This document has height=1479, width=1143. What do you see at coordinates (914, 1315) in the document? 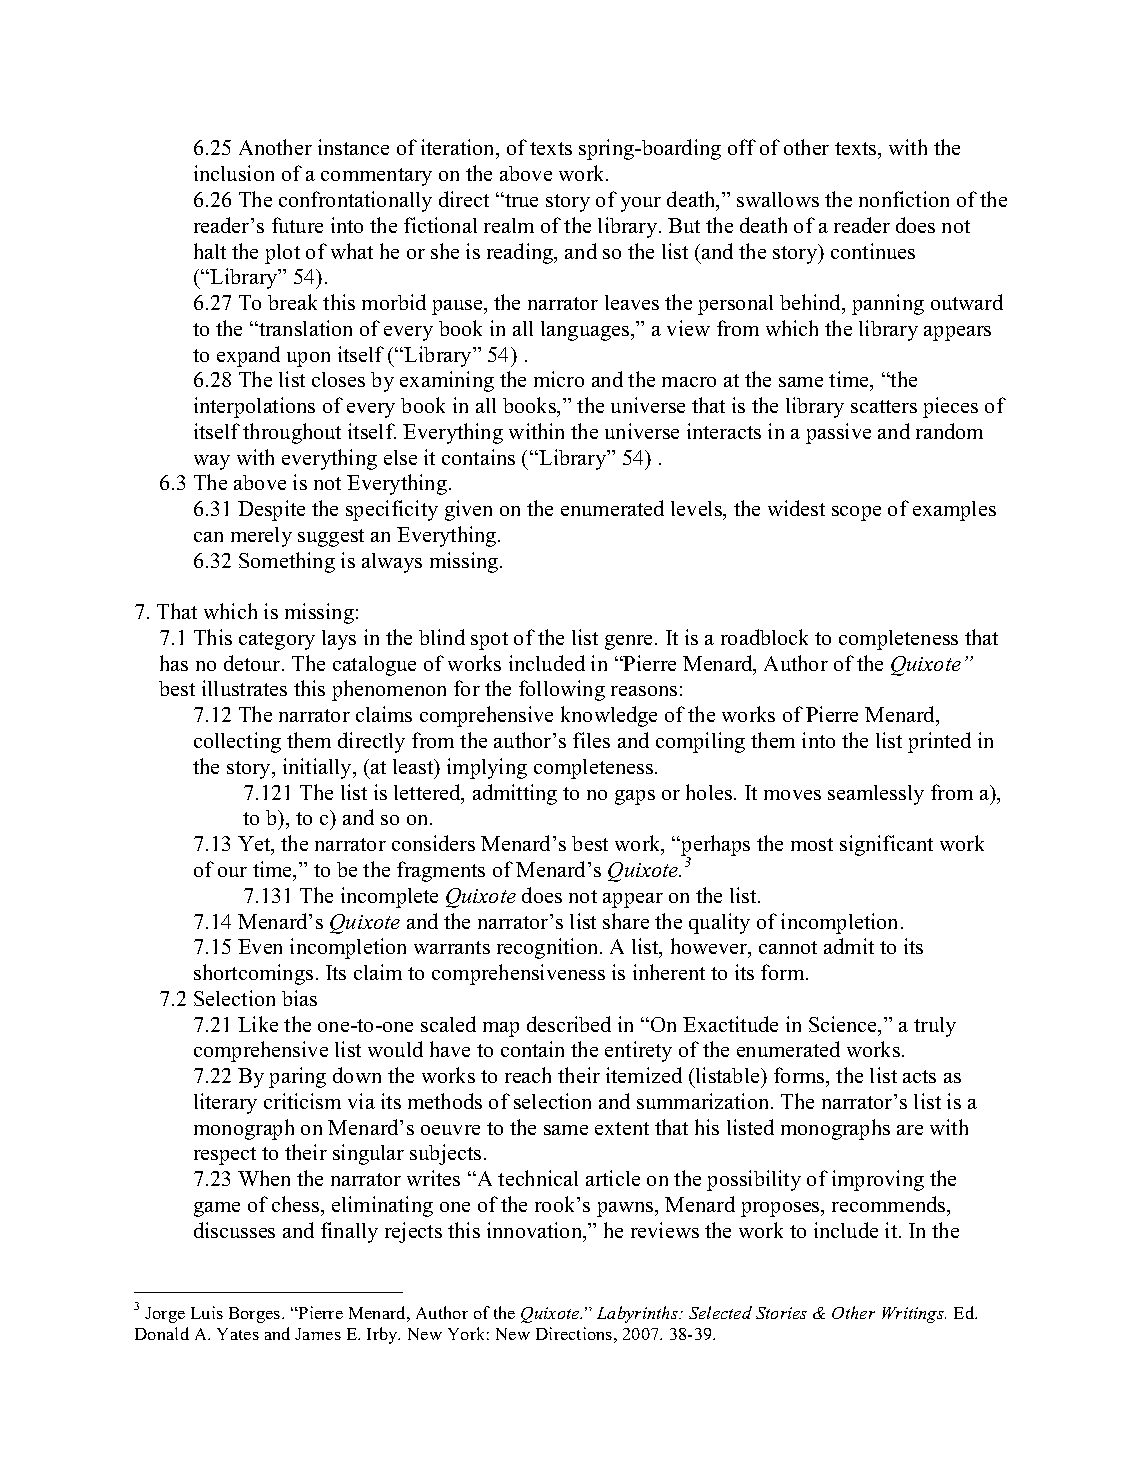
I see `Writings` at bounding box center [914, 1315].
